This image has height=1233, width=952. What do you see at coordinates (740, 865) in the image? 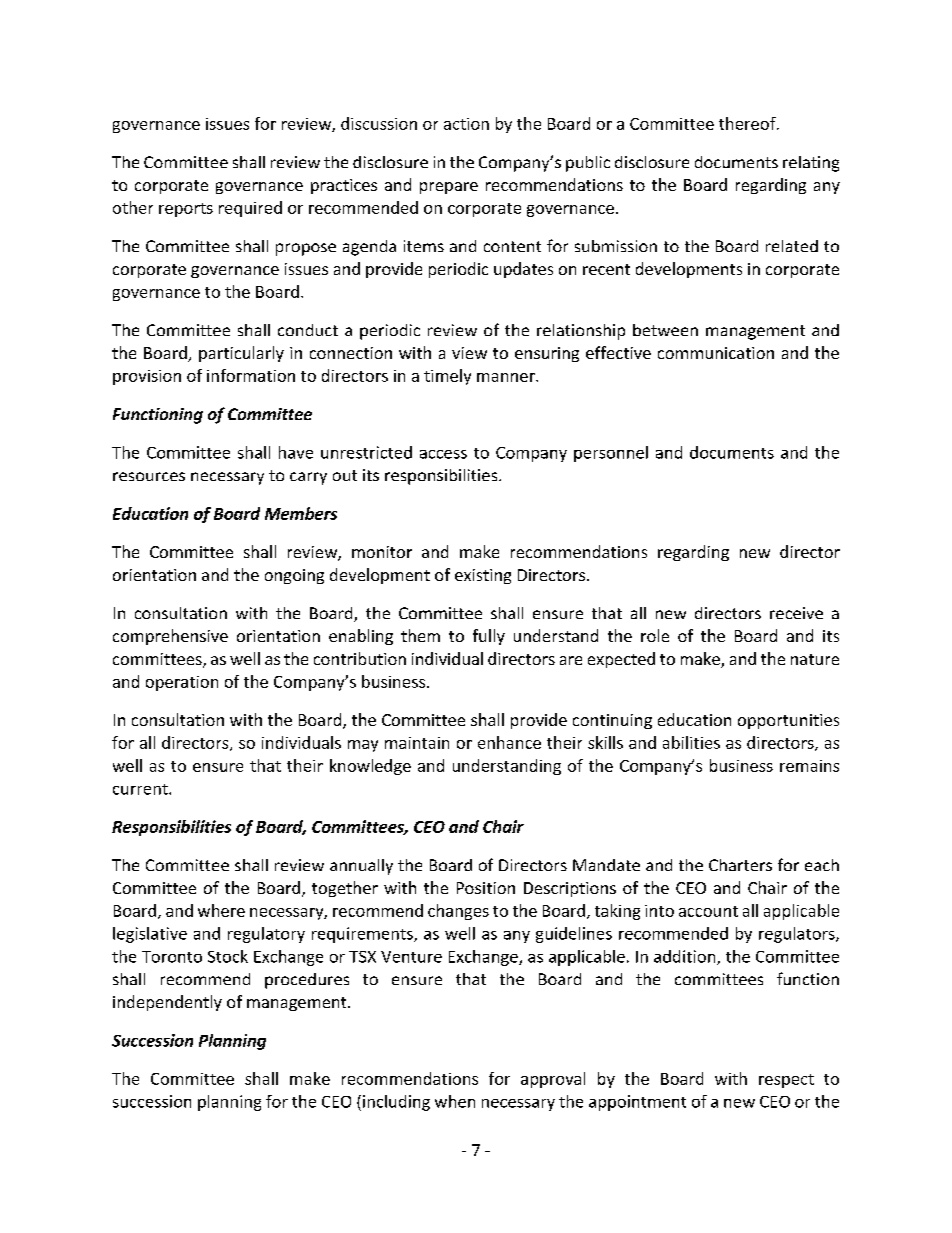
I see `Charters` at bounding box center [740, 865].
